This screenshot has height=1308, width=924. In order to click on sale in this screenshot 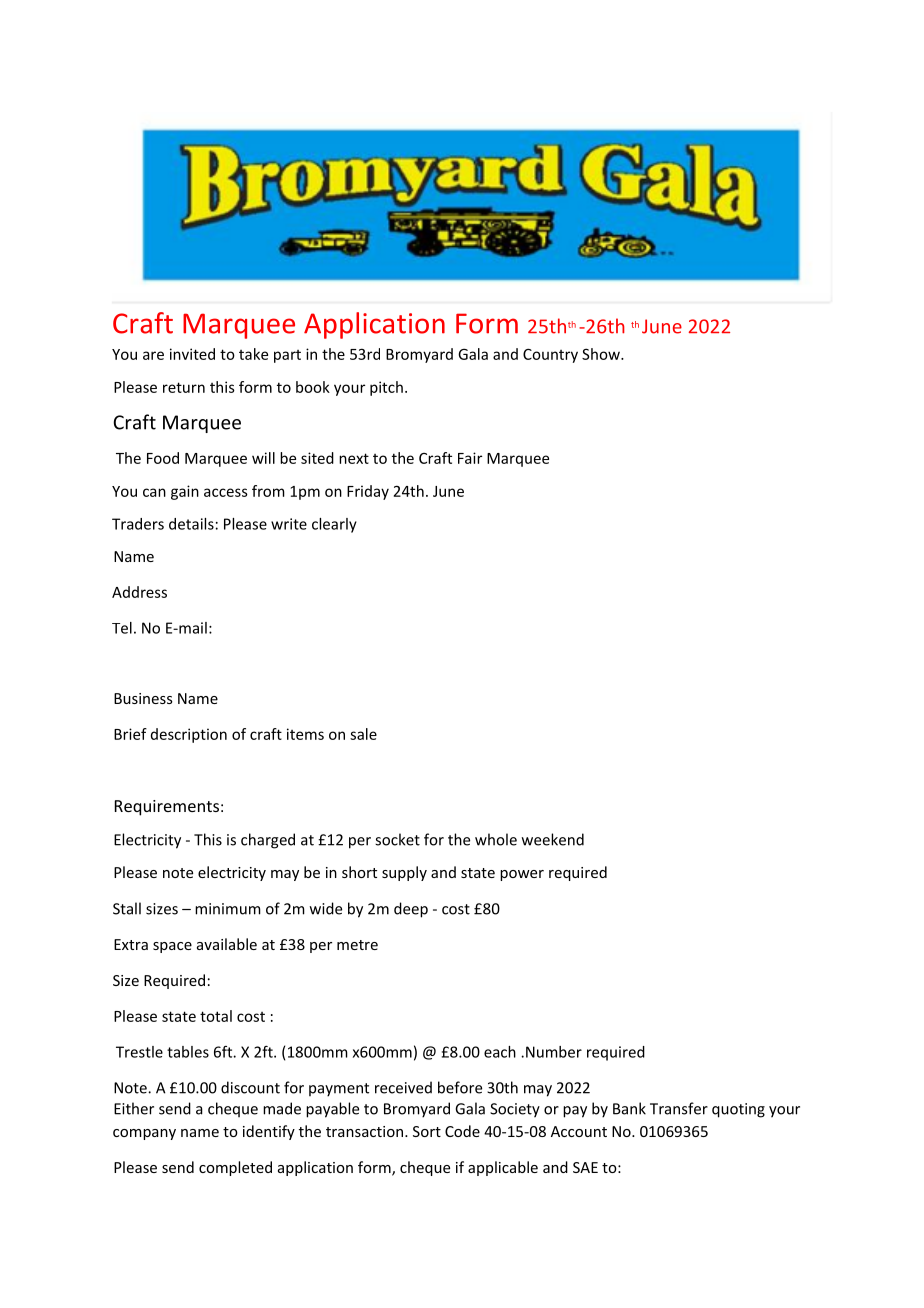, I will do `click(363, 734)`.
